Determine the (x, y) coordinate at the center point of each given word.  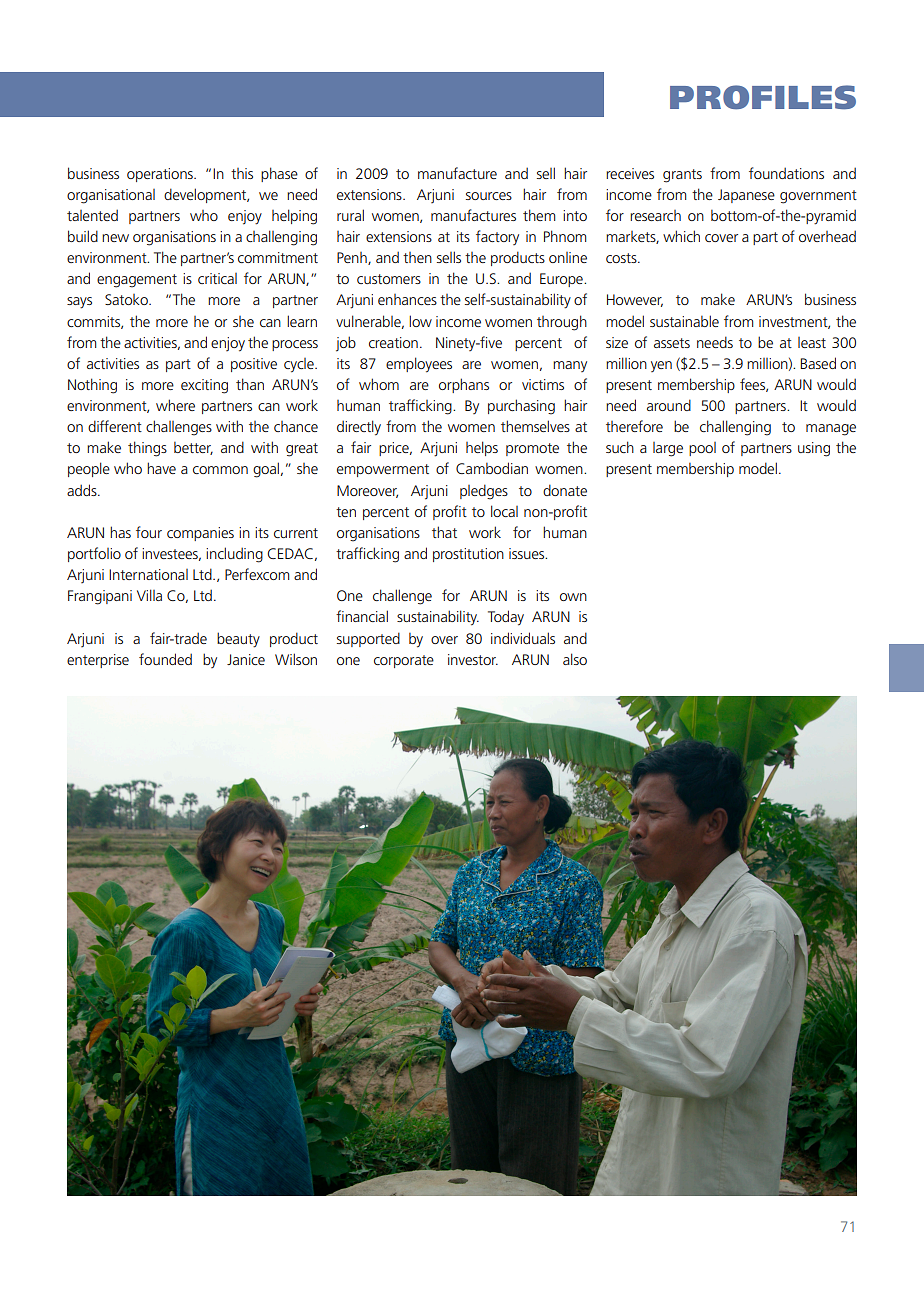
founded (165, 659)
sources (489, 196)
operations (161, 175)
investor (473, 659)
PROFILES (763, 97)
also (575, 659)
